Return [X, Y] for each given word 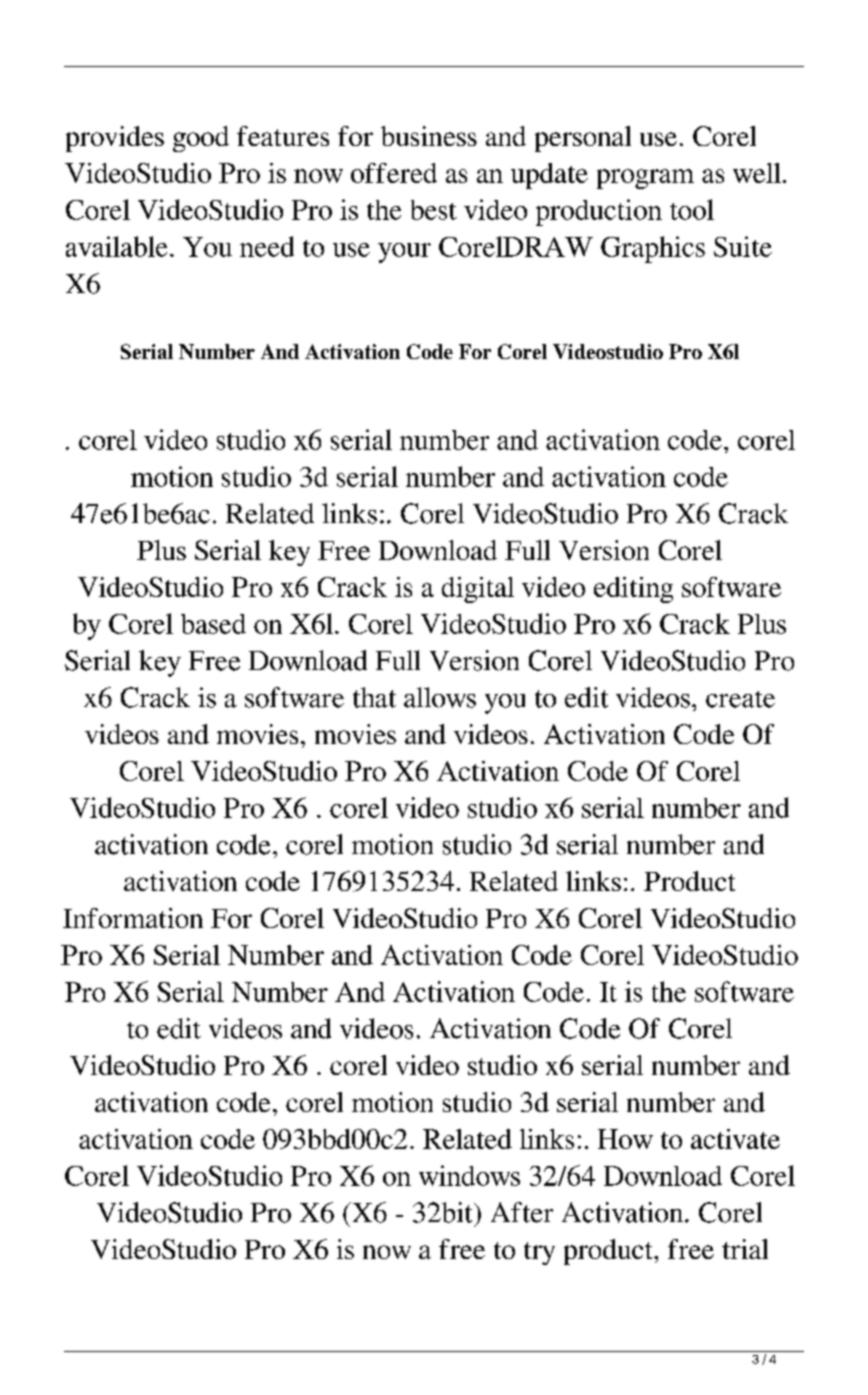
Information [133, 918]
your [404, 253]
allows [440, 697]
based [213, 624]
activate [735, 1139]
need [267, 246]
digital [478, 590]
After [522, 1212]
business [429, 136]
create [740, 699]
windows [469, 1175]
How [625, 1139]
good [201, 139]
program [645, 179]
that [374, 697]
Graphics [653, 249]
